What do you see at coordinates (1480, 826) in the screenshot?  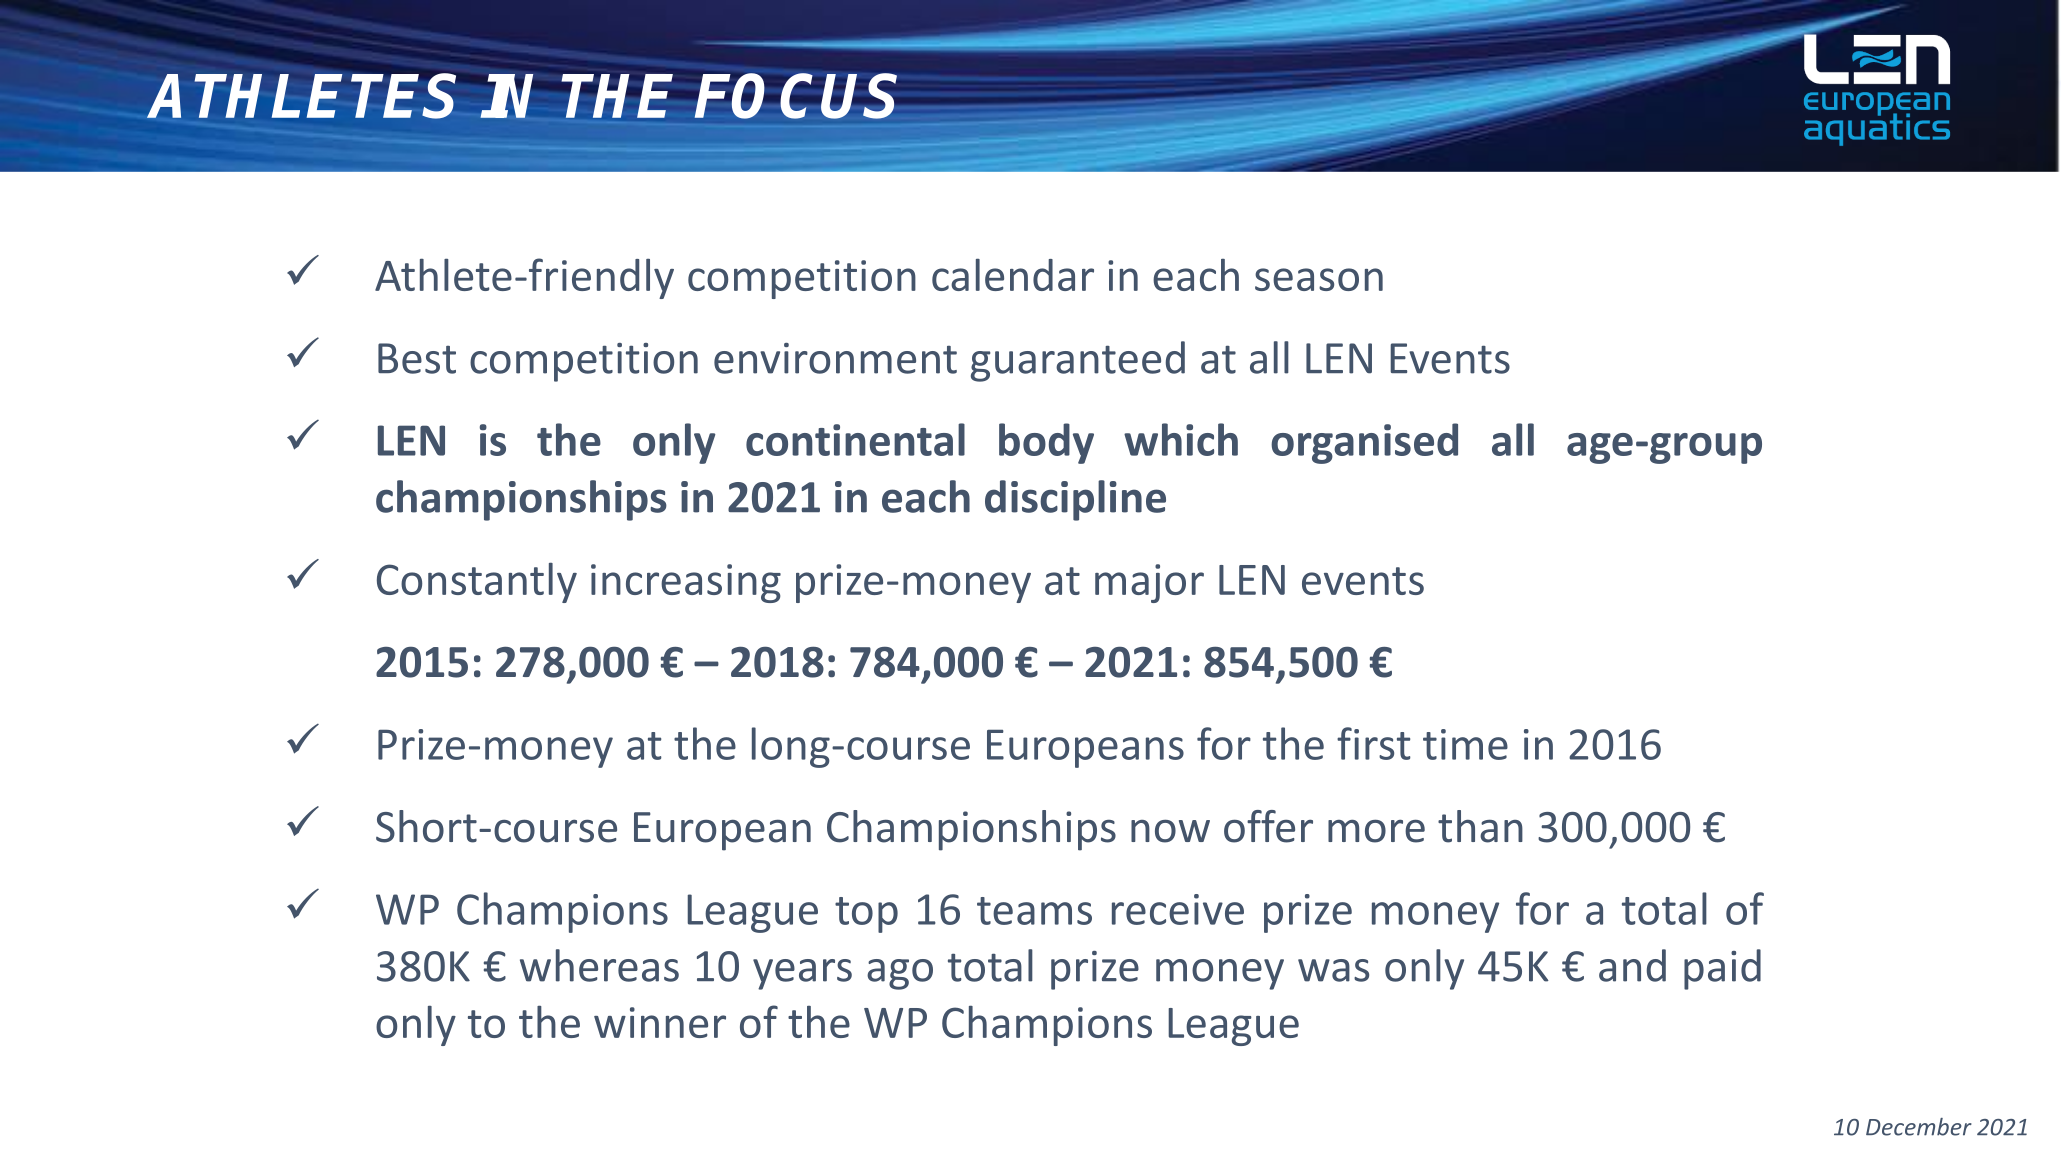 I see `than` at bounding box center [1480, 826].
